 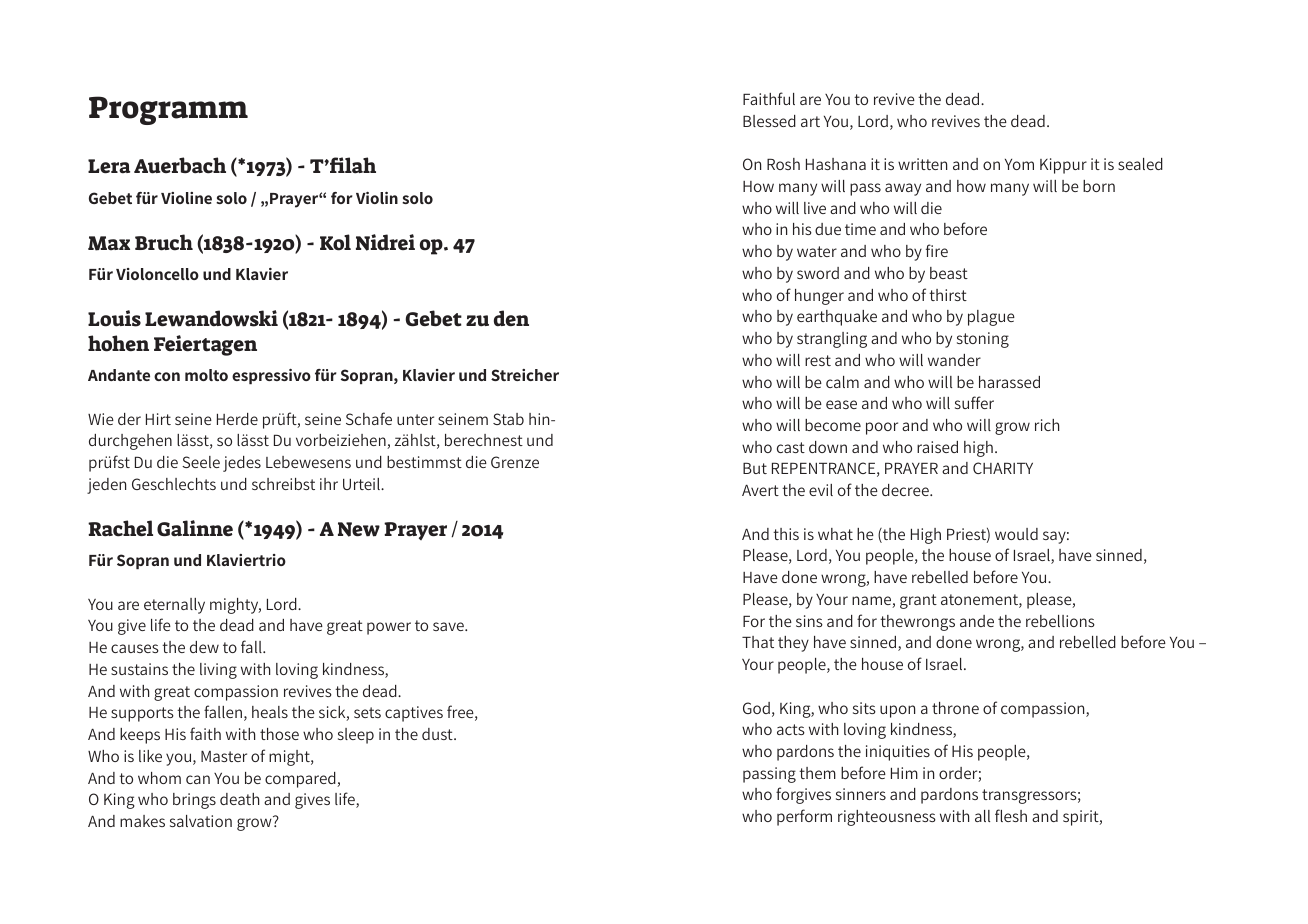 What do you see at coordinates (1019, 164) in the image?
I see `Yom` at bounding box center [1019, 164].
